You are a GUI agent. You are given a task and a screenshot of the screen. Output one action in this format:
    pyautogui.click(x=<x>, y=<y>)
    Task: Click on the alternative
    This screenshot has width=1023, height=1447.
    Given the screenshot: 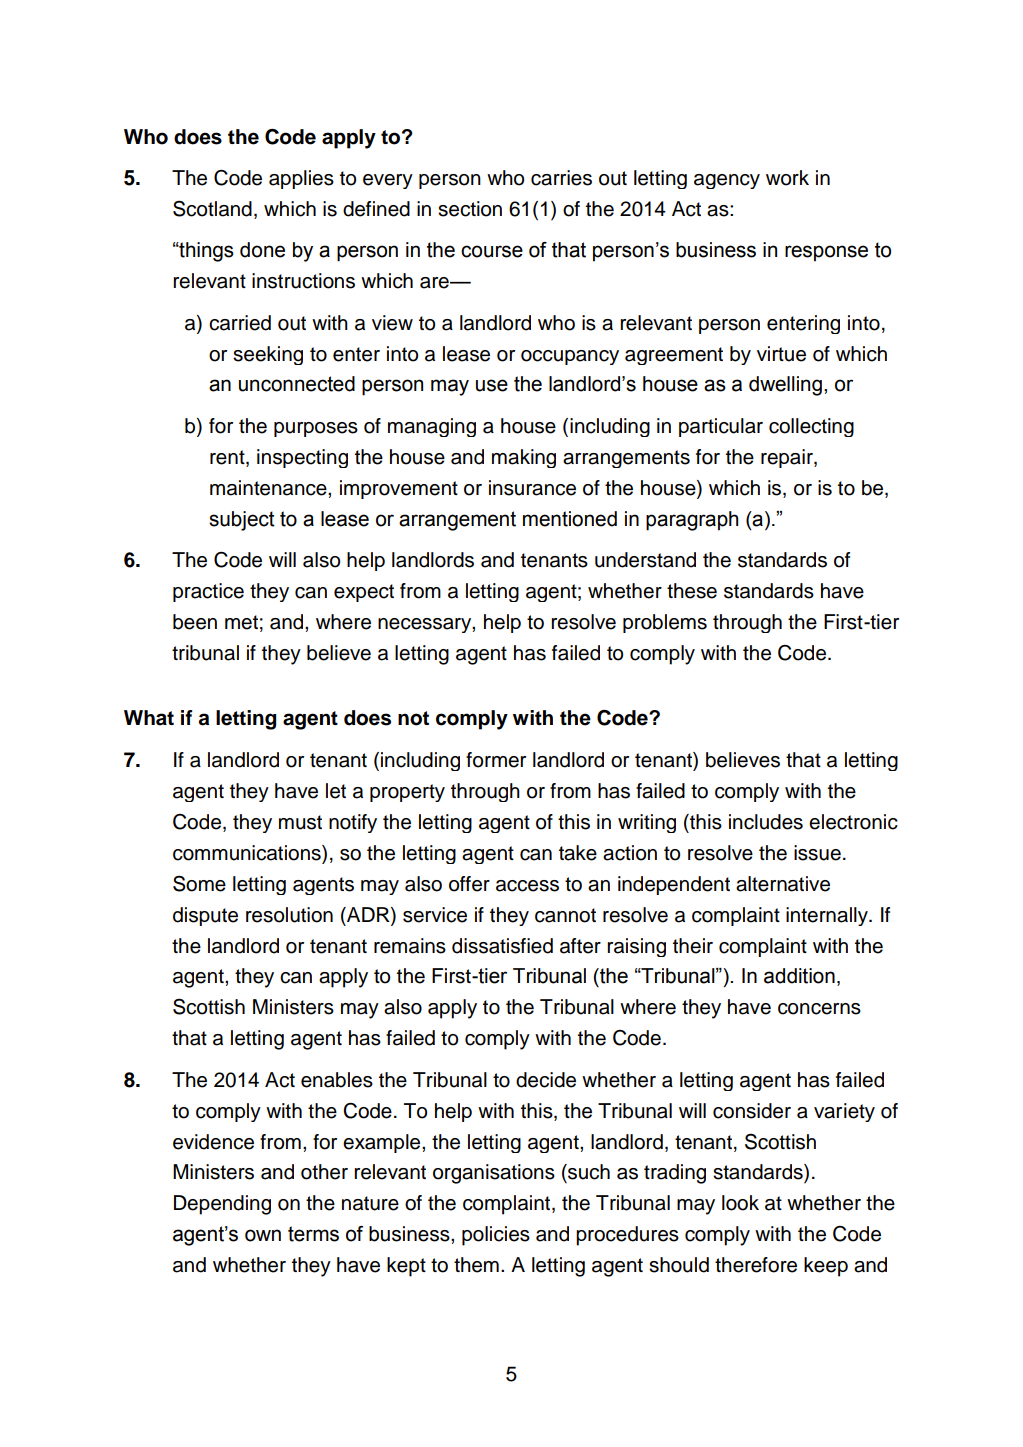 What is the action you would take?
    pyautogui.click(x=783, y=884)
